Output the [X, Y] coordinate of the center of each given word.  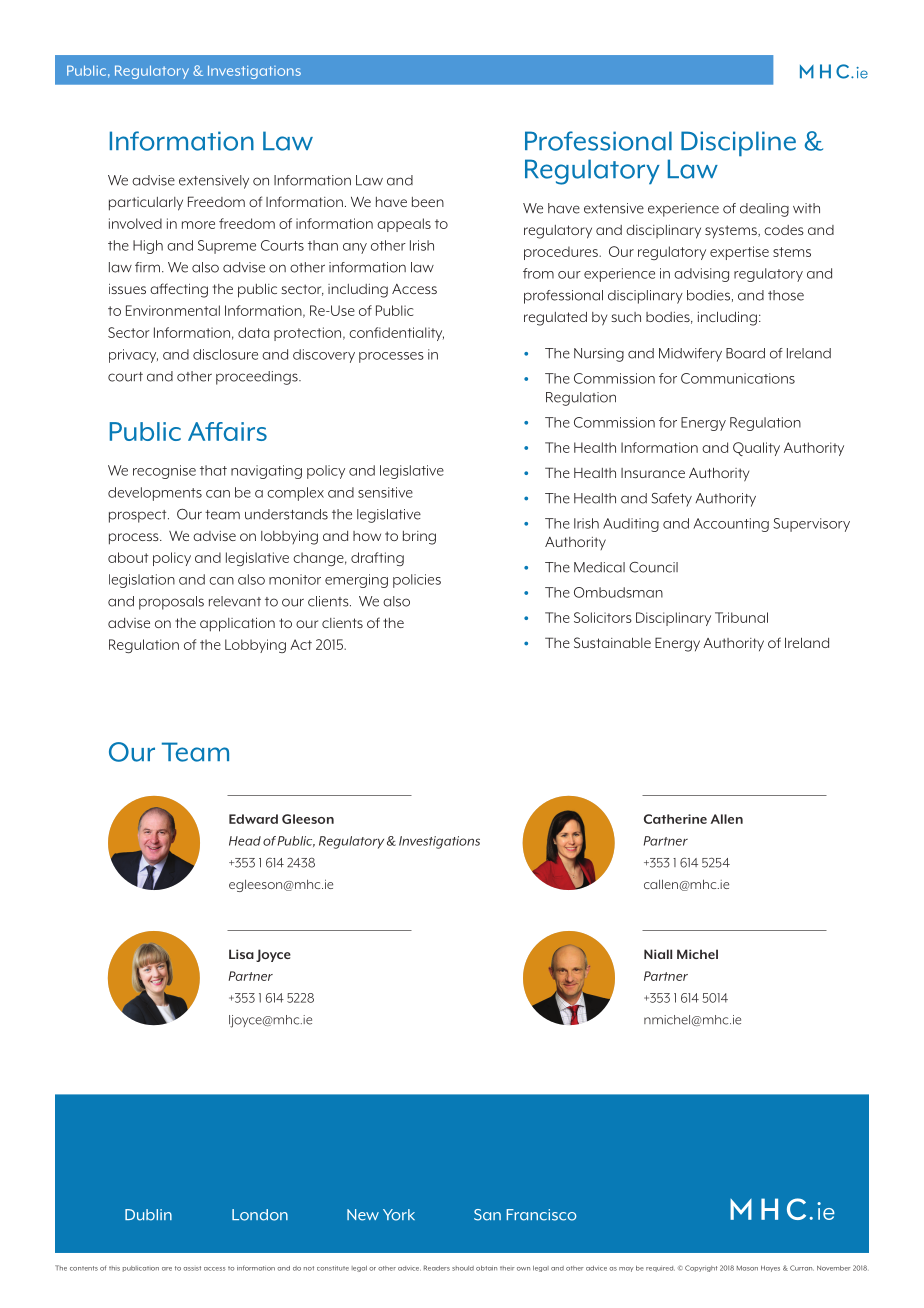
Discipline [738, 143]
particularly [146, 204]
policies [417, 581]
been [428, 202]
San [487, 1215]
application [237, 624]
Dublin [148, 1215]
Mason [747, 1268]
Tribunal [741, 617]
